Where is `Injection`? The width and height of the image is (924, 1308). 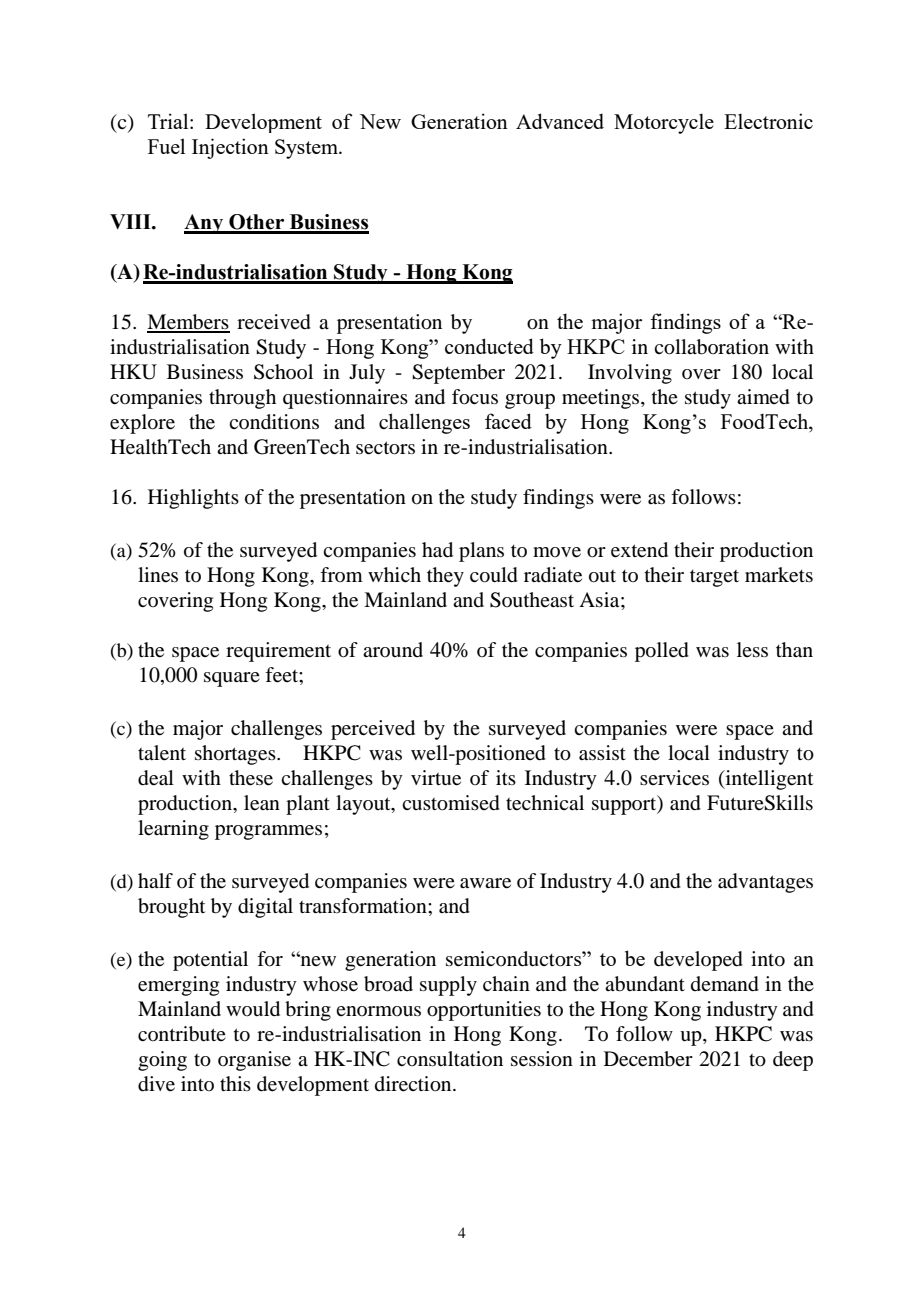 Injection is located at coordinates (230, 148).
